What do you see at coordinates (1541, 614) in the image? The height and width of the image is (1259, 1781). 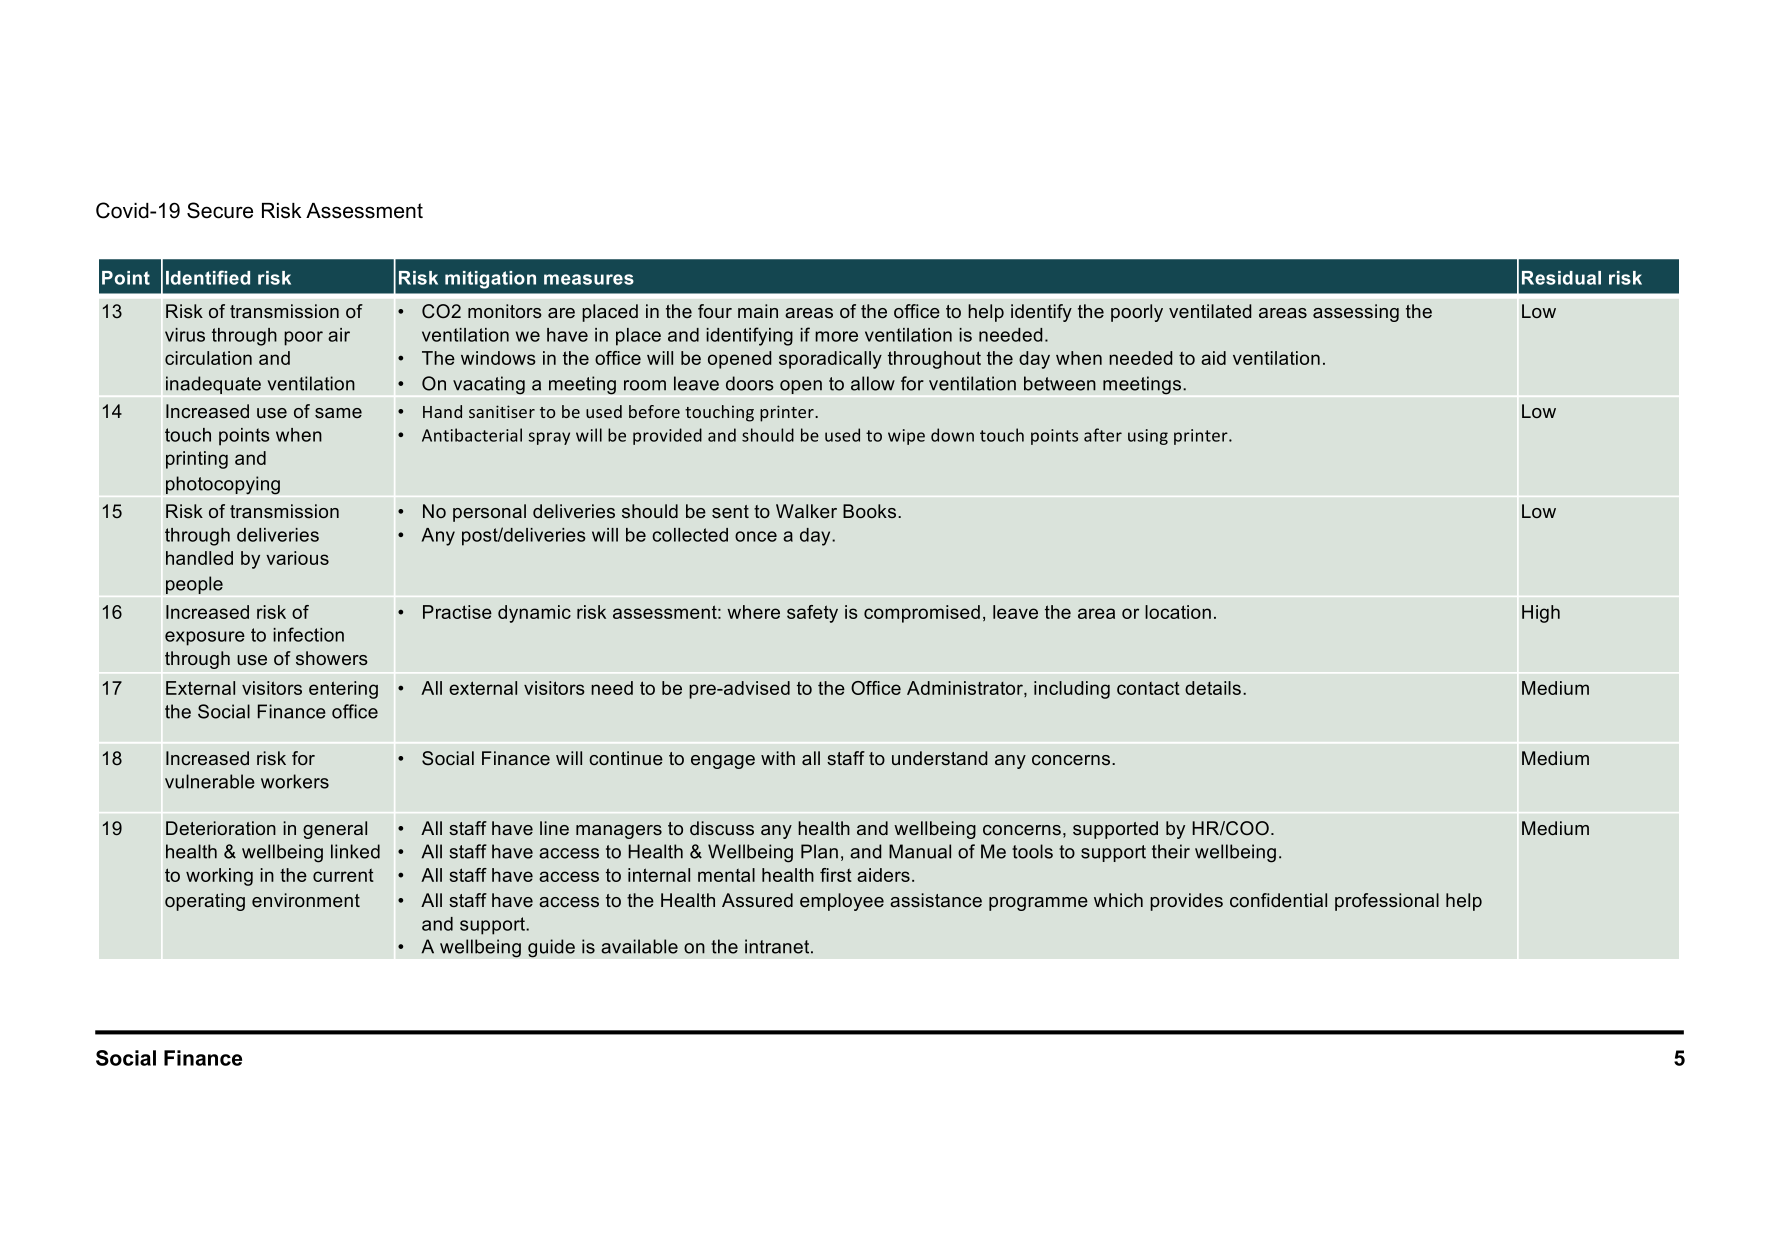 I see `High` at bounding box center [1541, 614].
